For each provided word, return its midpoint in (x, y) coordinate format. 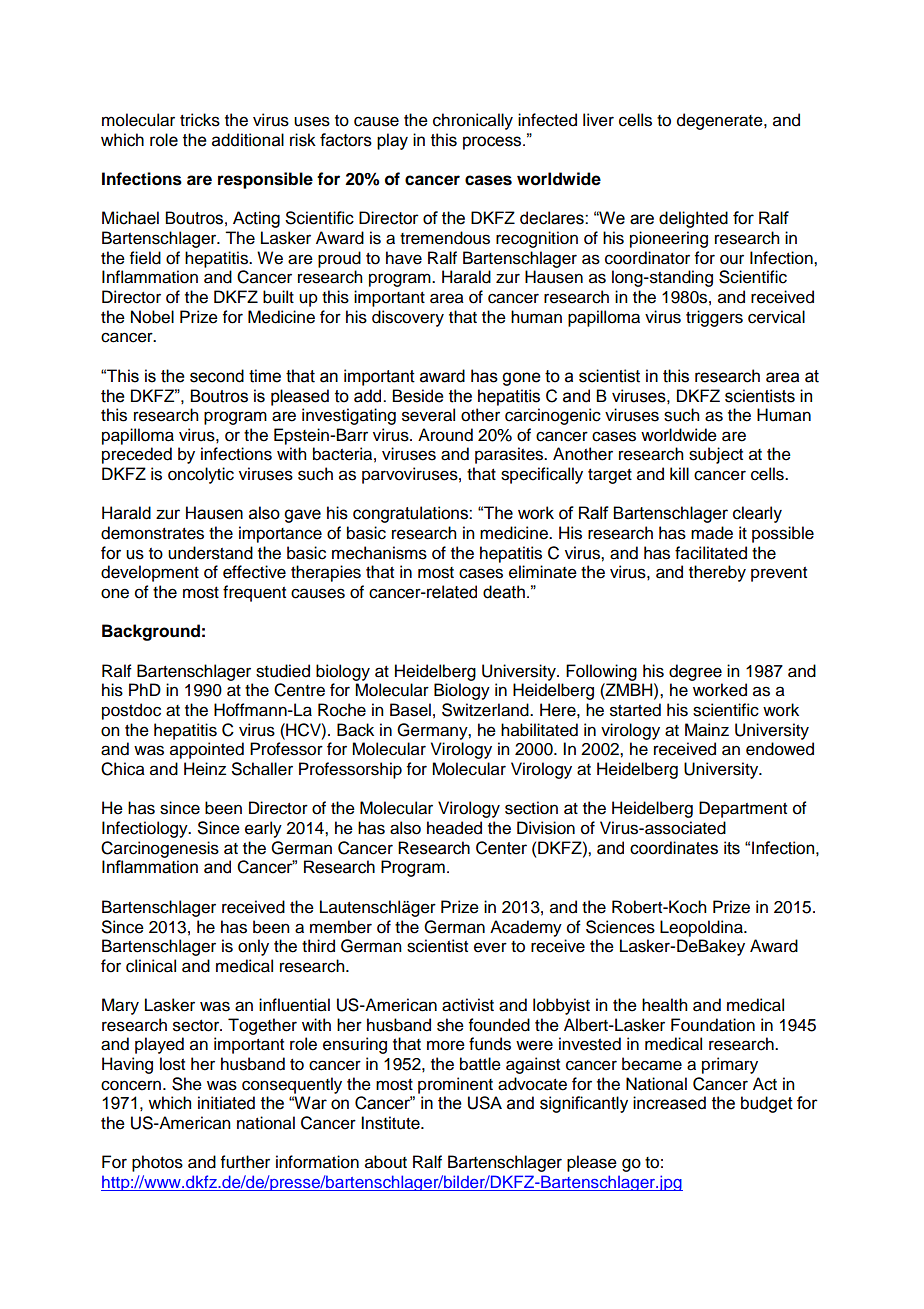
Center (501, 848)
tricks (200, 120)
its (732, 848)
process (493, 143)
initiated (226, 1103)
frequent (254, 593)
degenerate (721, 121)
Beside (418, 396)
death (504, 592)
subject (716, 455)
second (217, 376)
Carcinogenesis (160, 849)
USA (485, 1103)
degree (695, 672)
